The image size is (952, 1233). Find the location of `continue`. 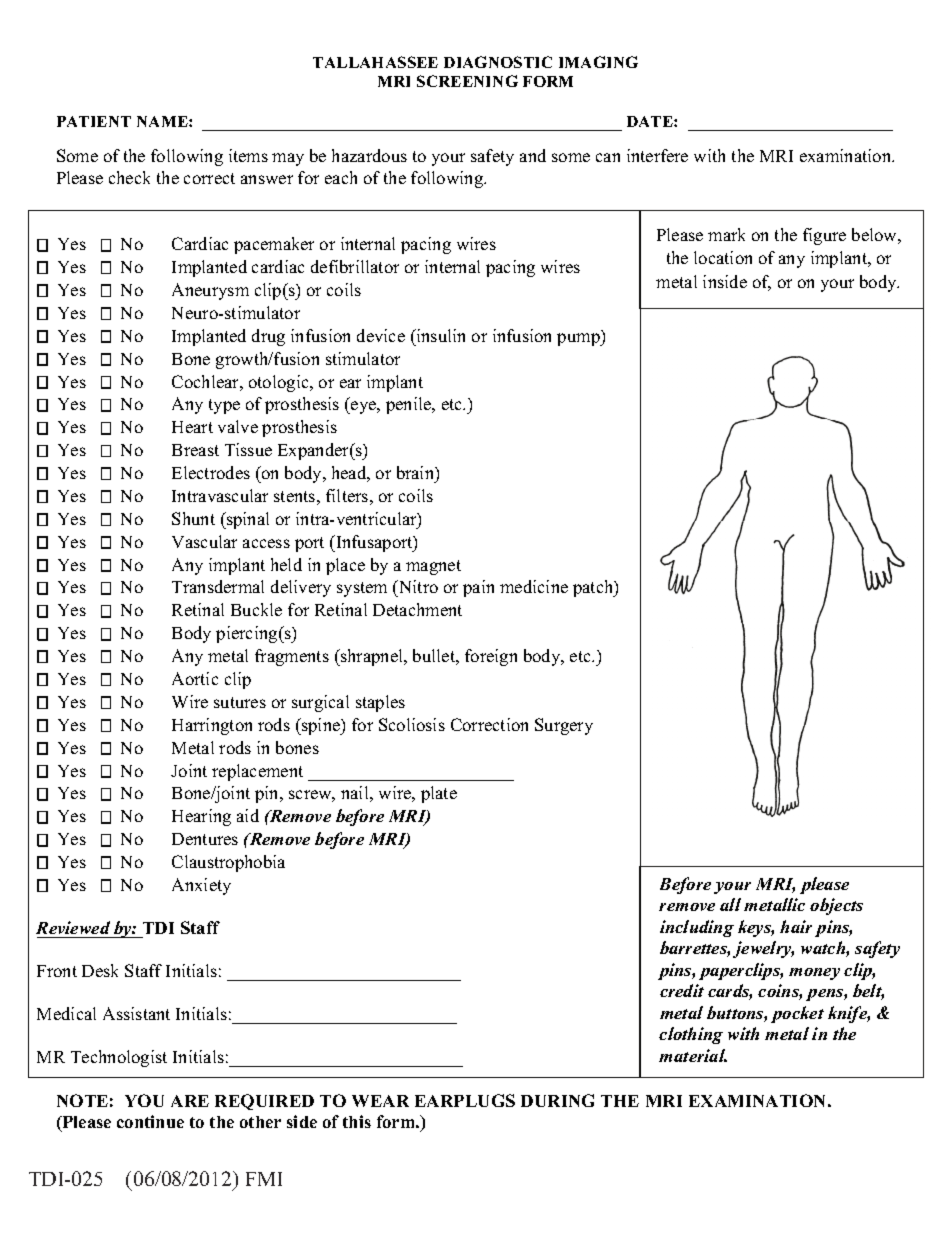

continue is located at coordinates (150, 1121).
